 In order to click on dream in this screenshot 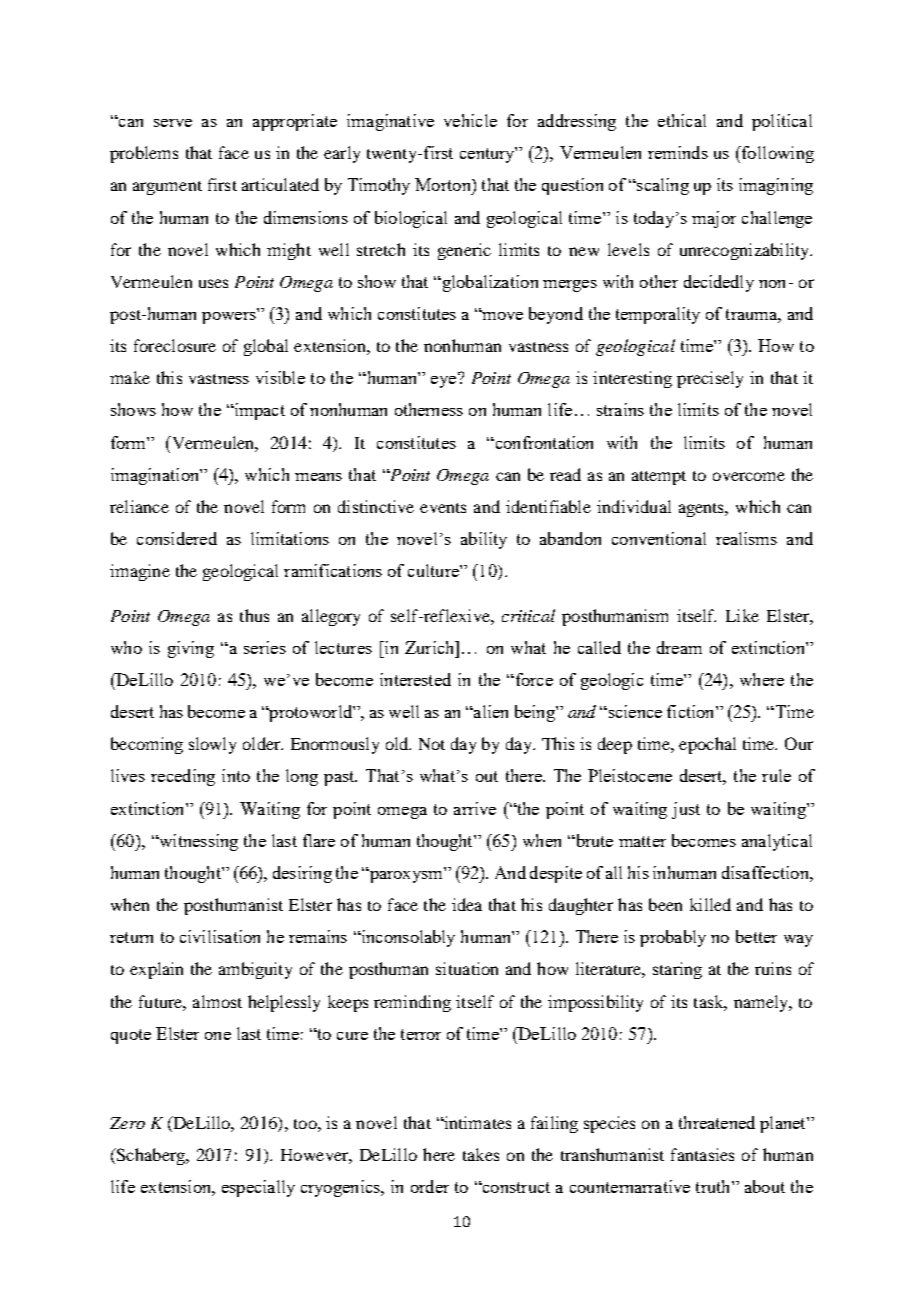, I will do `click(679, 647)`.
